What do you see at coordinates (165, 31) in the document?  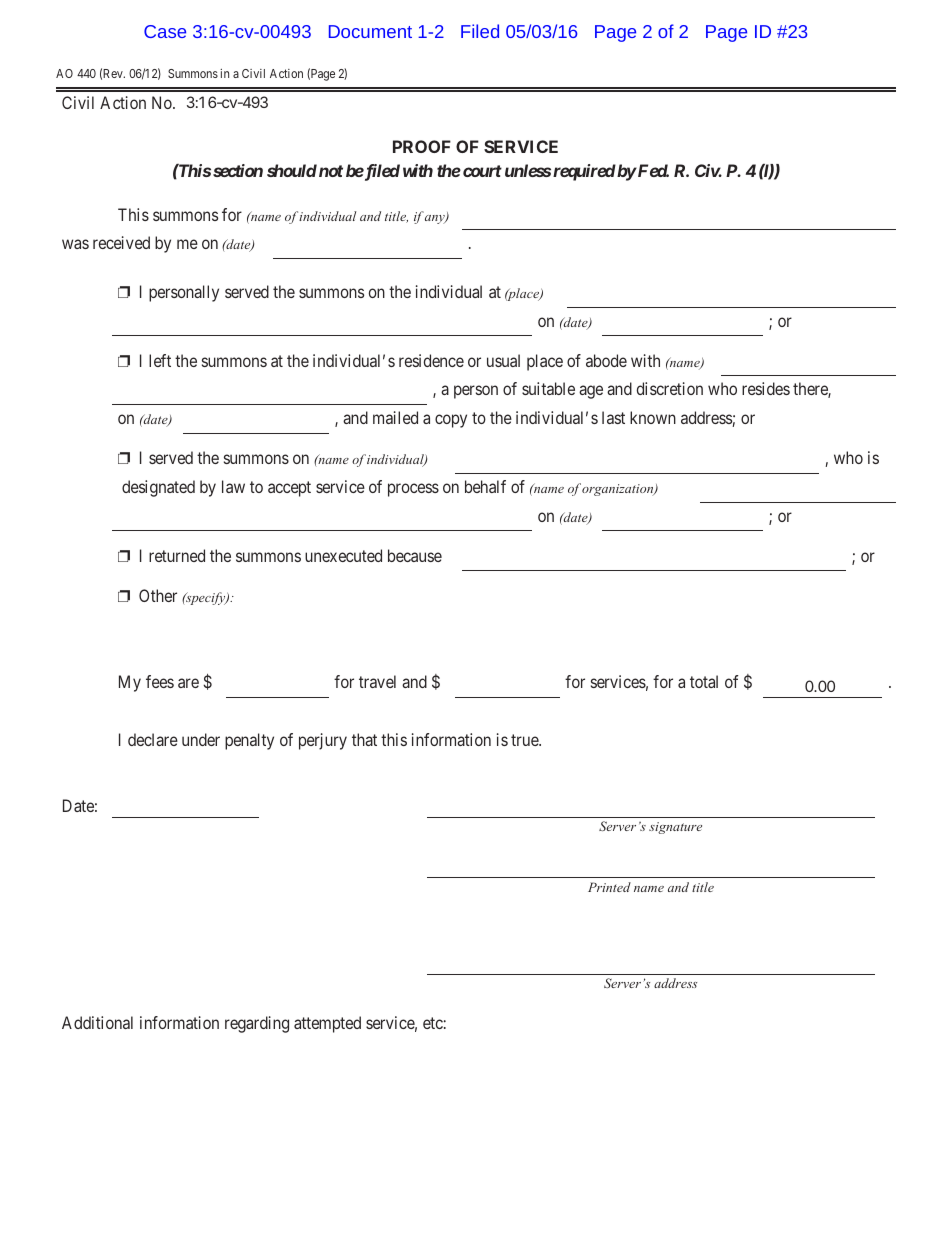 I see `Case` at bounding box center [165, 31].
